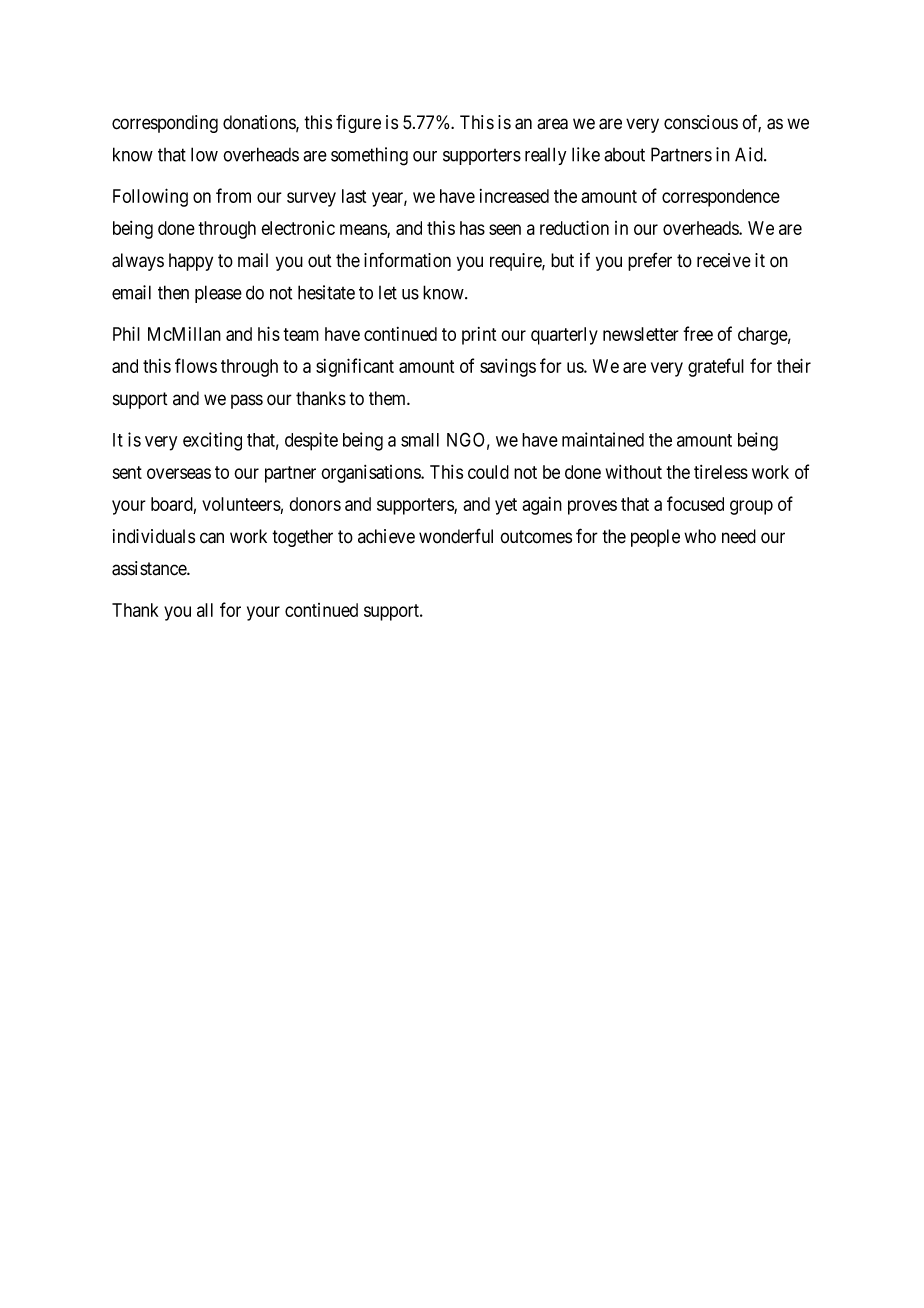 This document has height=1308, width=924. What do you see at coordinates (698, 333) in the document?
I see `free` at bounding box center [698, 333].
